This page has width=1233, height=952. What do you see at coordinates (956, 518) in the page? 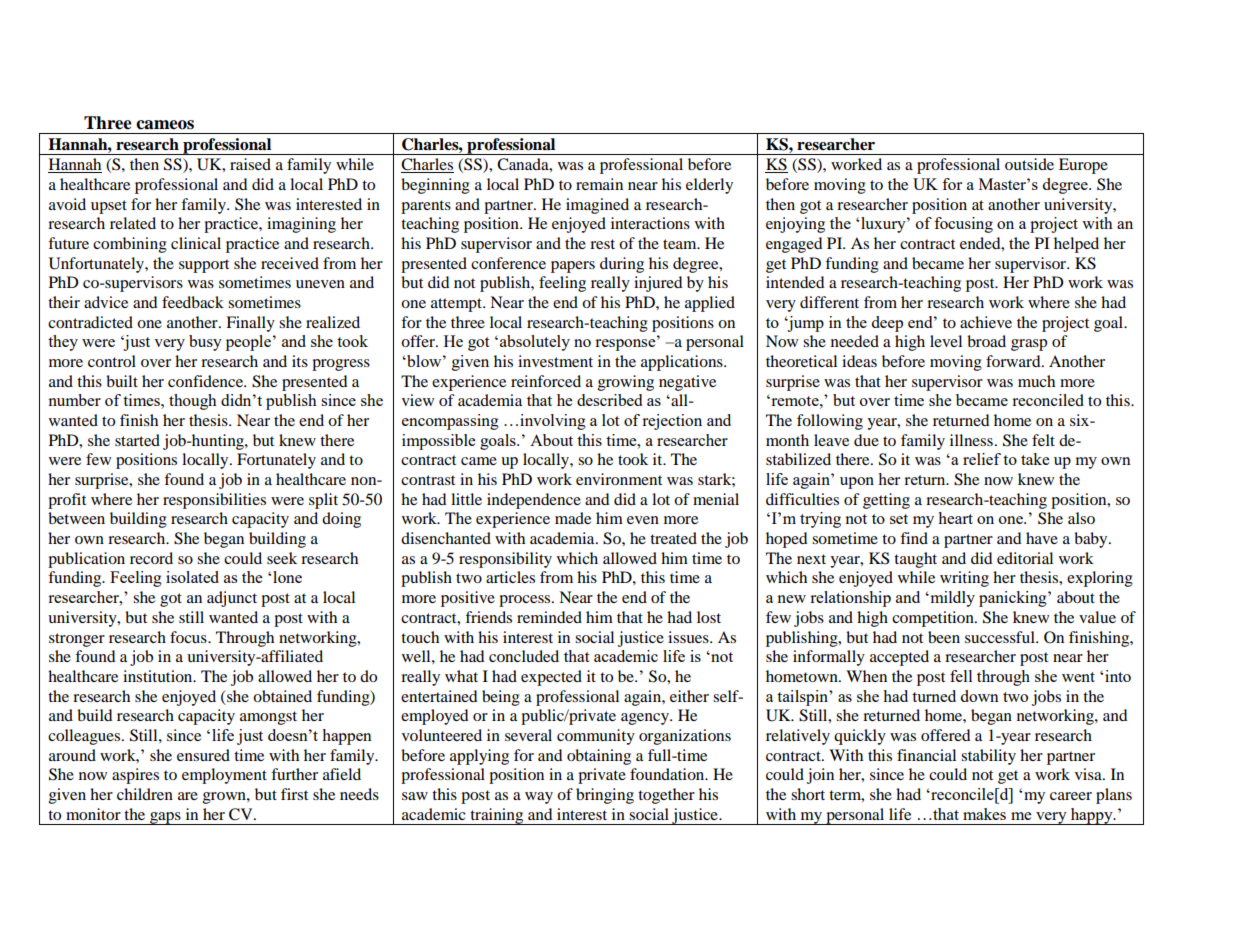
I see `heart` at bounding box center [956, 518].
